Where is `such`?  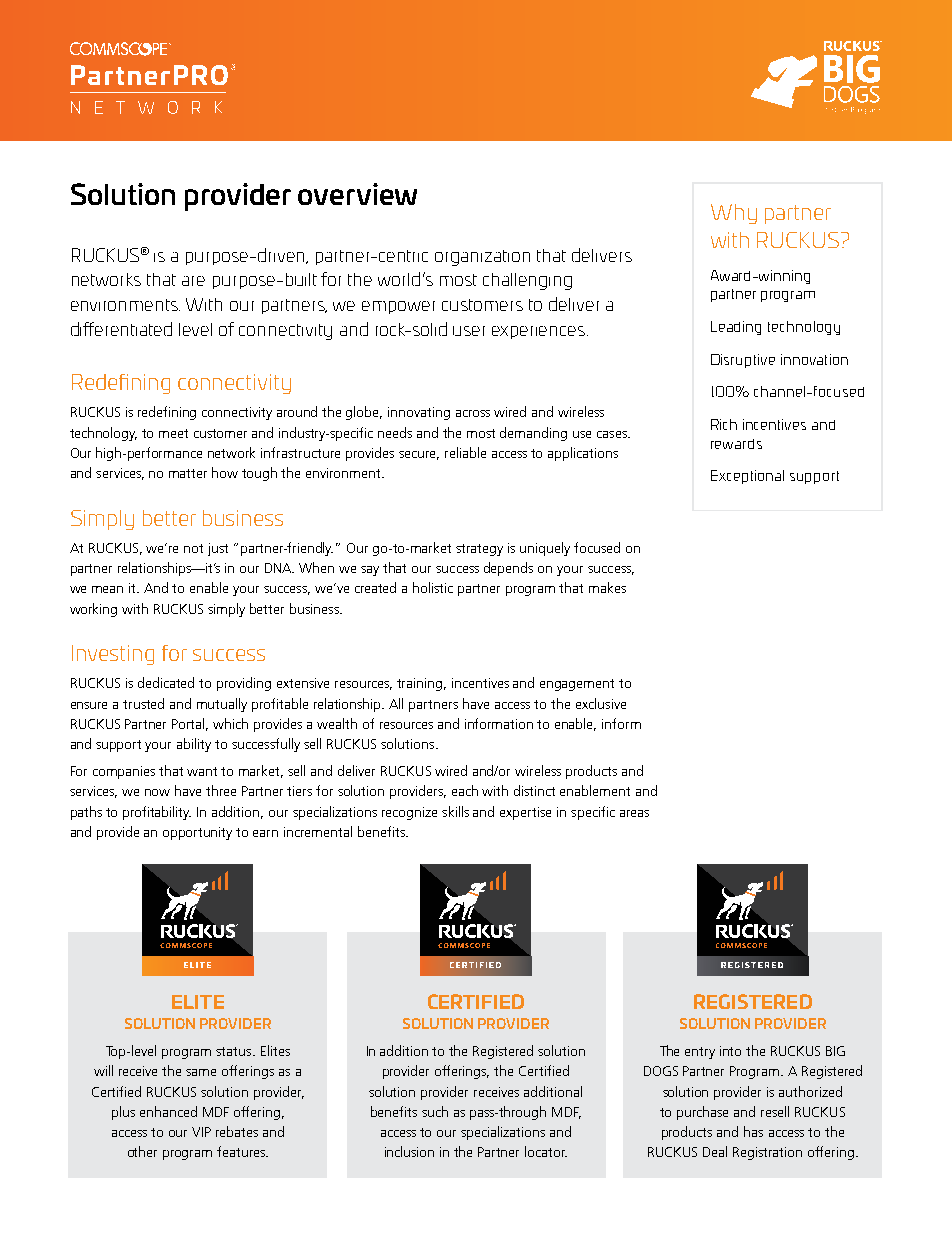 such is located at coordinates (435, 1111).
